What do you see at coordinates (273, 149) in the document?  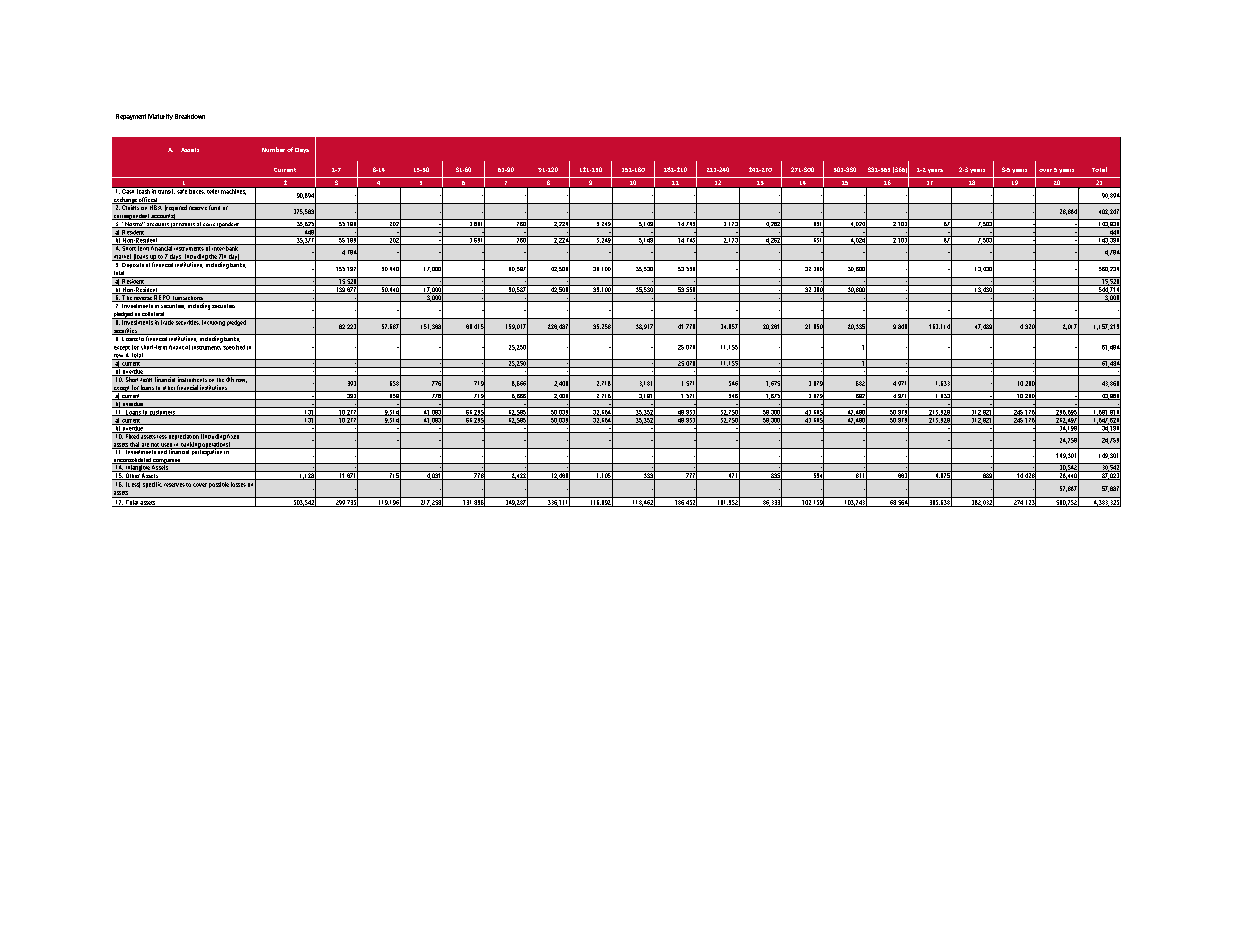 I see `Number` at bounding box center [273, 149].
